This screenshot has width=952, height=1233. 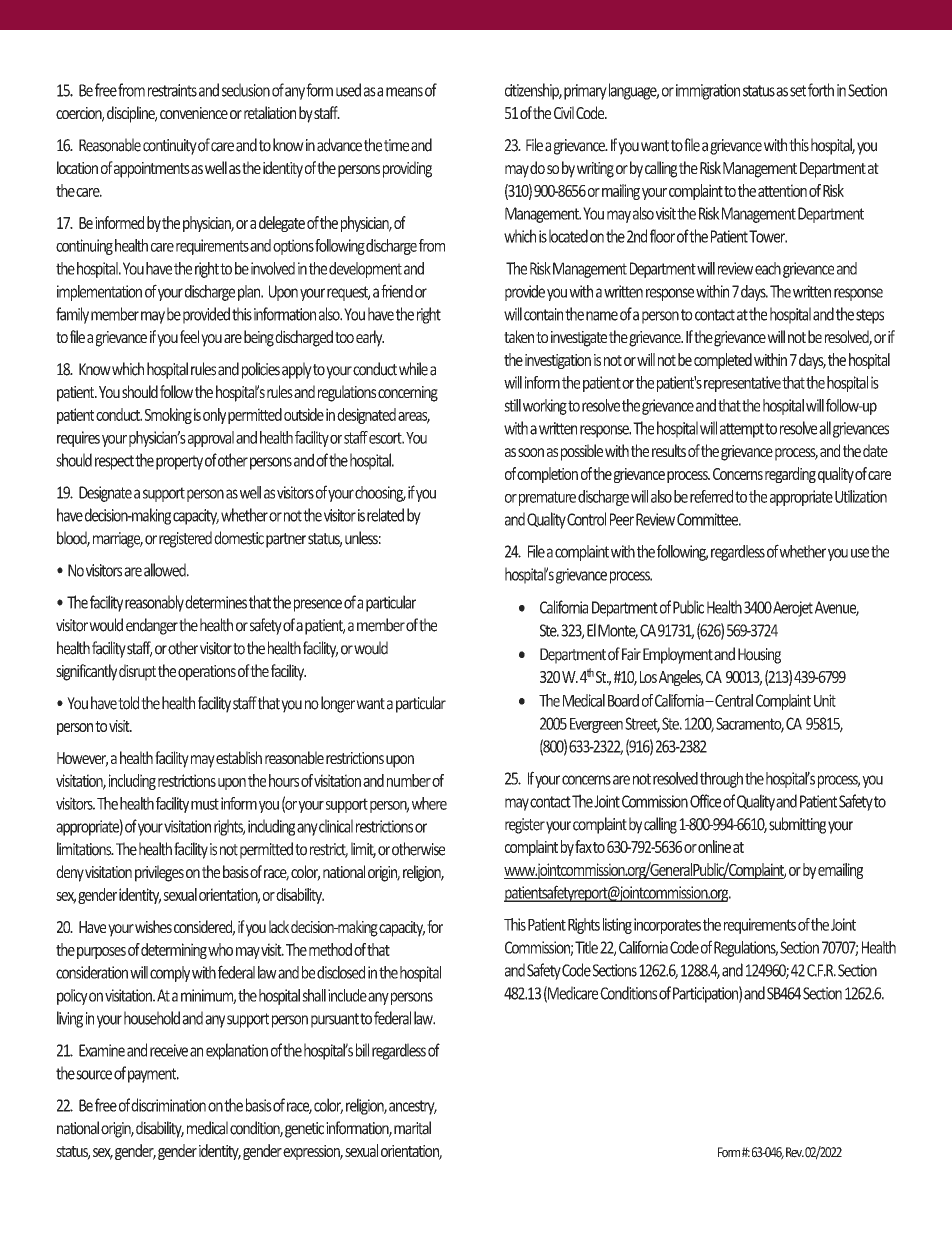 What do you see at coordinates (168, 1105) in the screenshot?
I see `discrimination` at bounding box center [168, 1105].
